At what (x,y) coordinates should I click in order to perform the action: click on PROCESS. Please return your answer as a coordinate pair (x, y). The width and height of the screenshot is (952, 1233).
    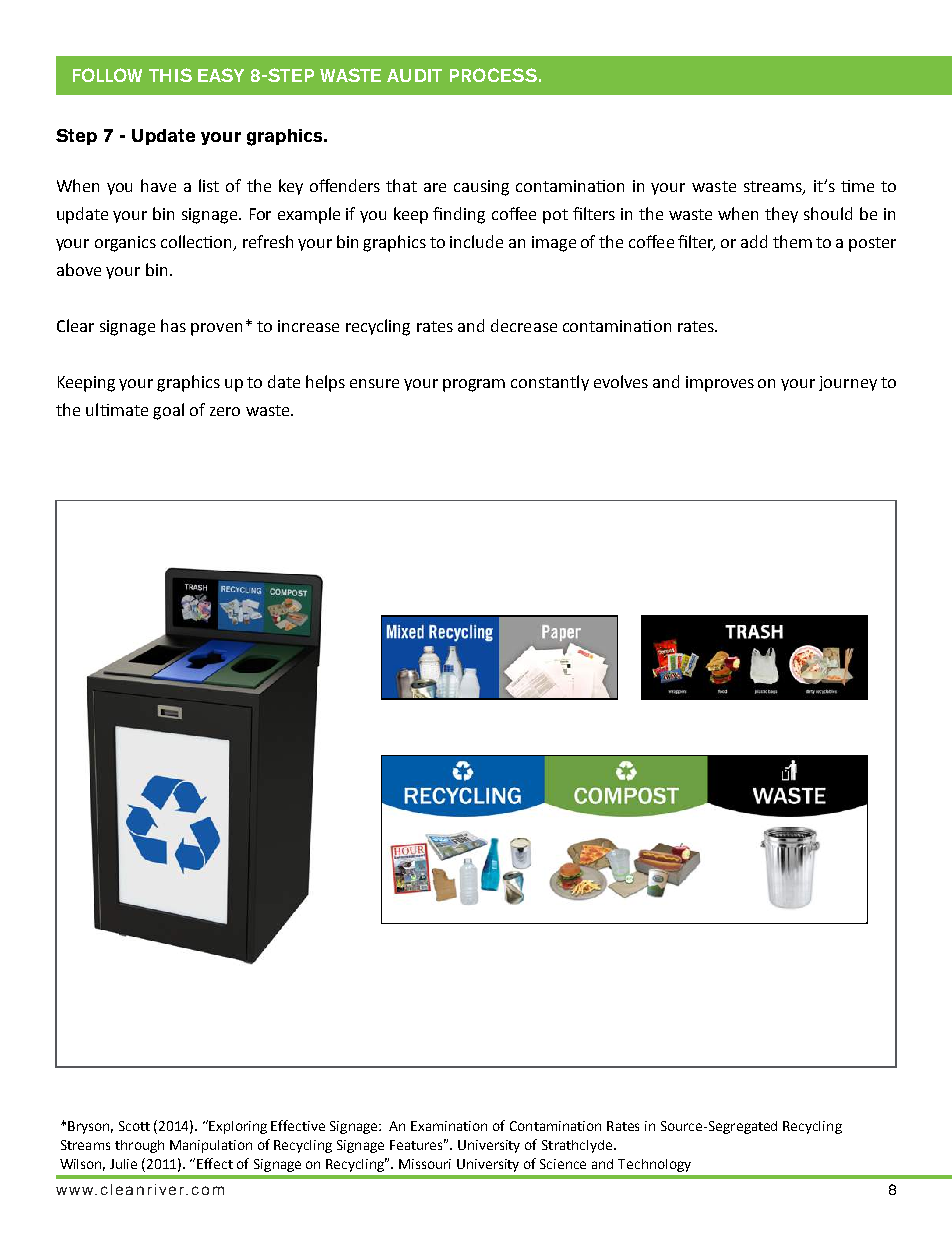
    Looking at the image, I should click on (493, 75).
